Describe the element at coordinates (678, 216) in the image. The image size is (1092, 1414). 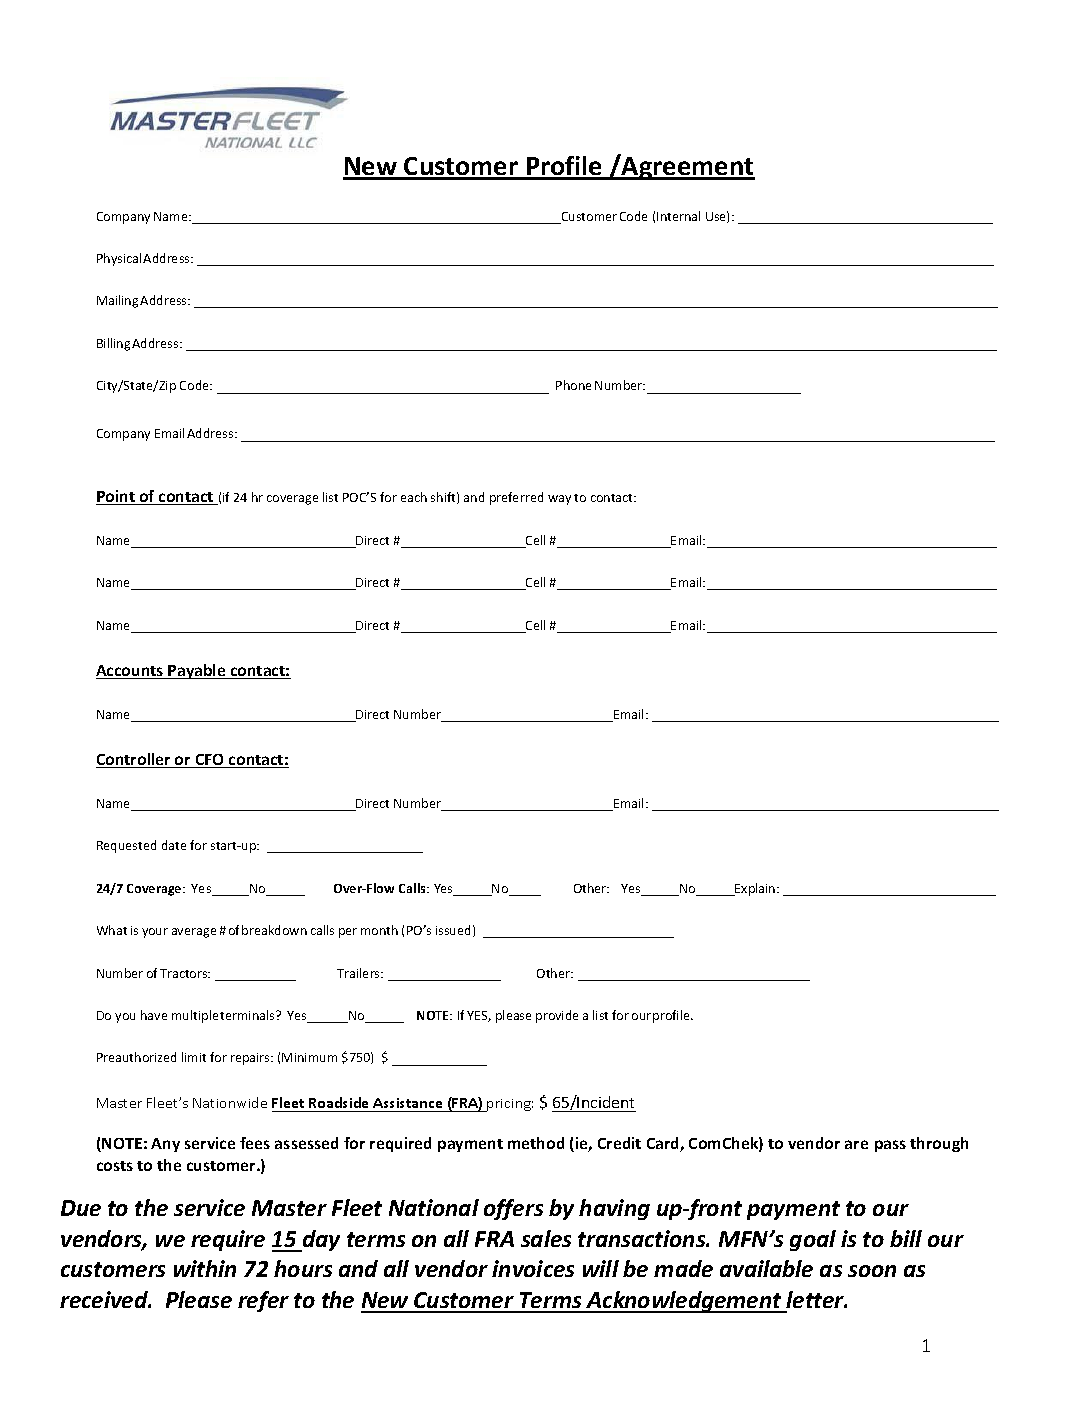
I see `Internal` at that location.
